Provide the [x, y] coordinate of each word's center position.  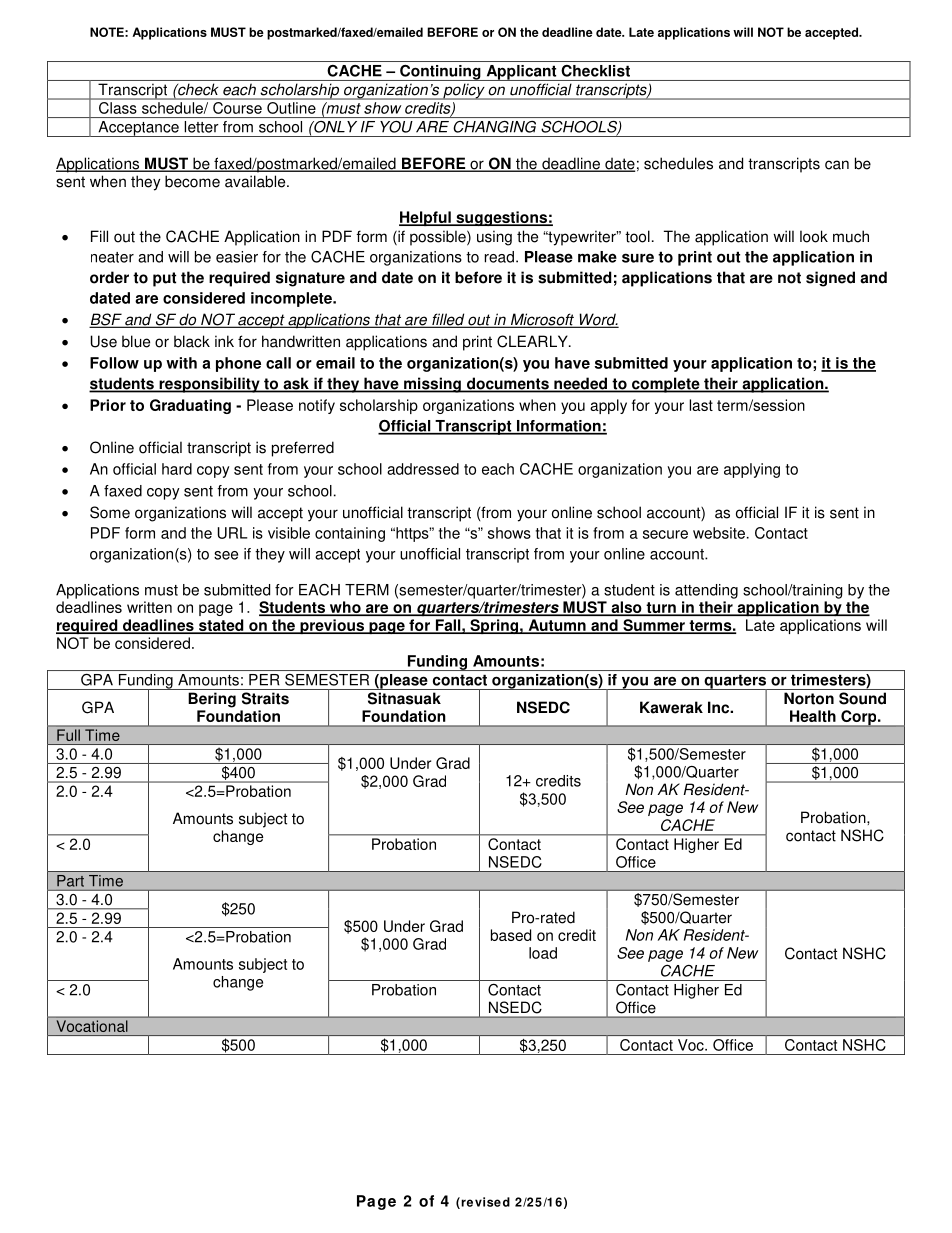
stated [221, 626]
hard [177, 469]
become [192, 181]
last [701, 405]
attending [706, 591]
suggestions [501, 218]
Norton [809, 698]
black [192, 341]
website [719, 533]
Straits [265, 698]
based [511, 935]
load [543, 953]
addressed [423, 469]
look [814, 236]
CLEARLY [533, 341]
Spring [494, 626]
